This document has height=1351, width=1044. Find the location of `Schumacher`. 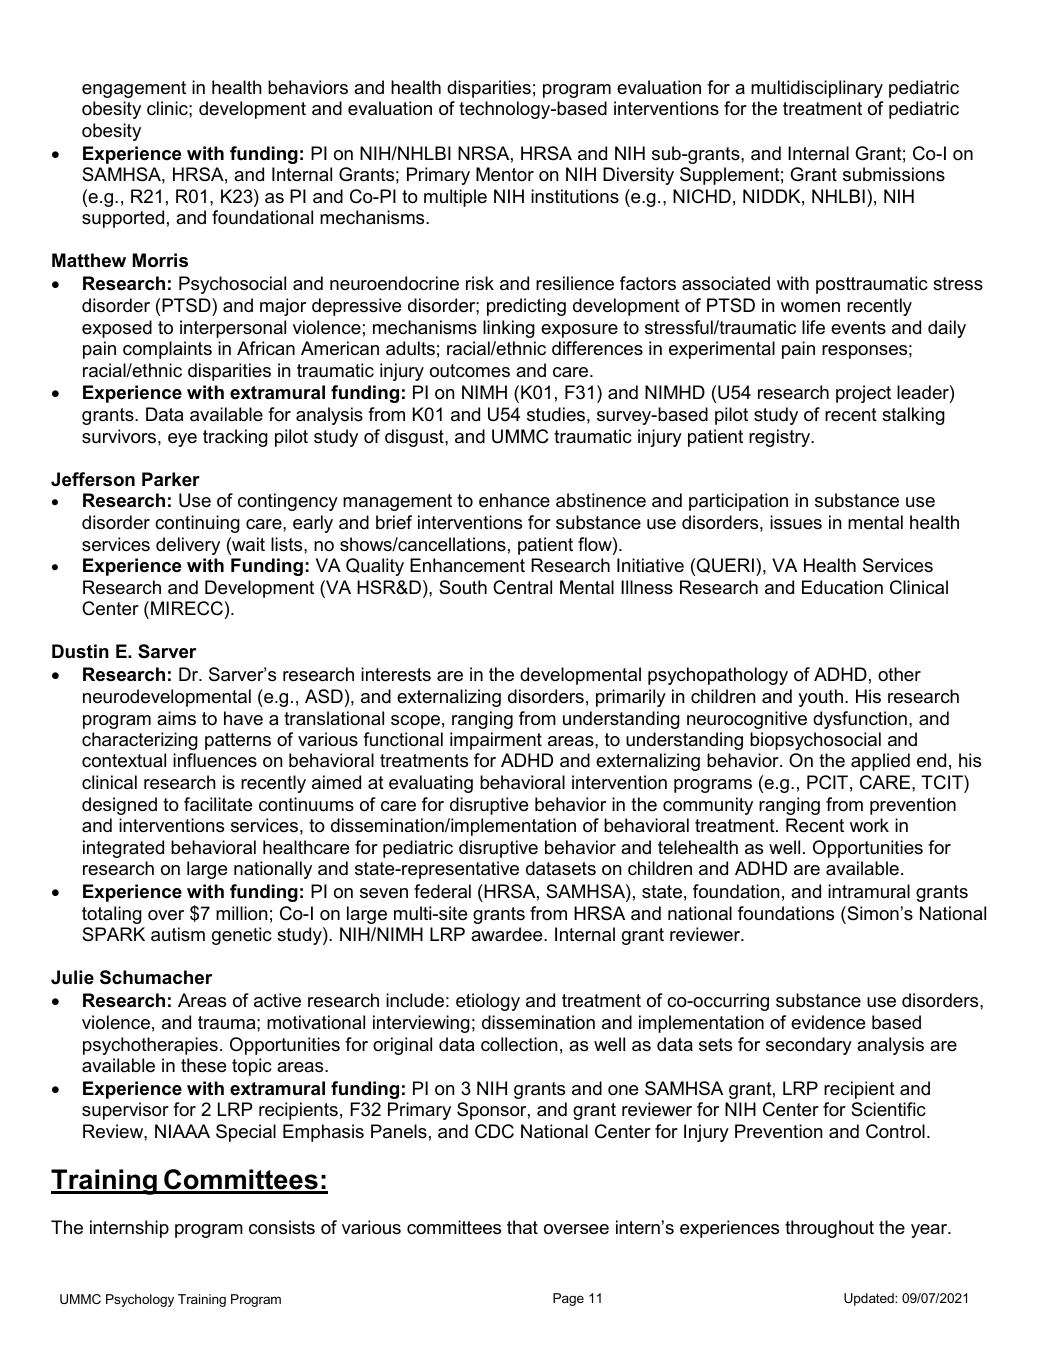

Schumacher is located at coordinates (156, 977).
